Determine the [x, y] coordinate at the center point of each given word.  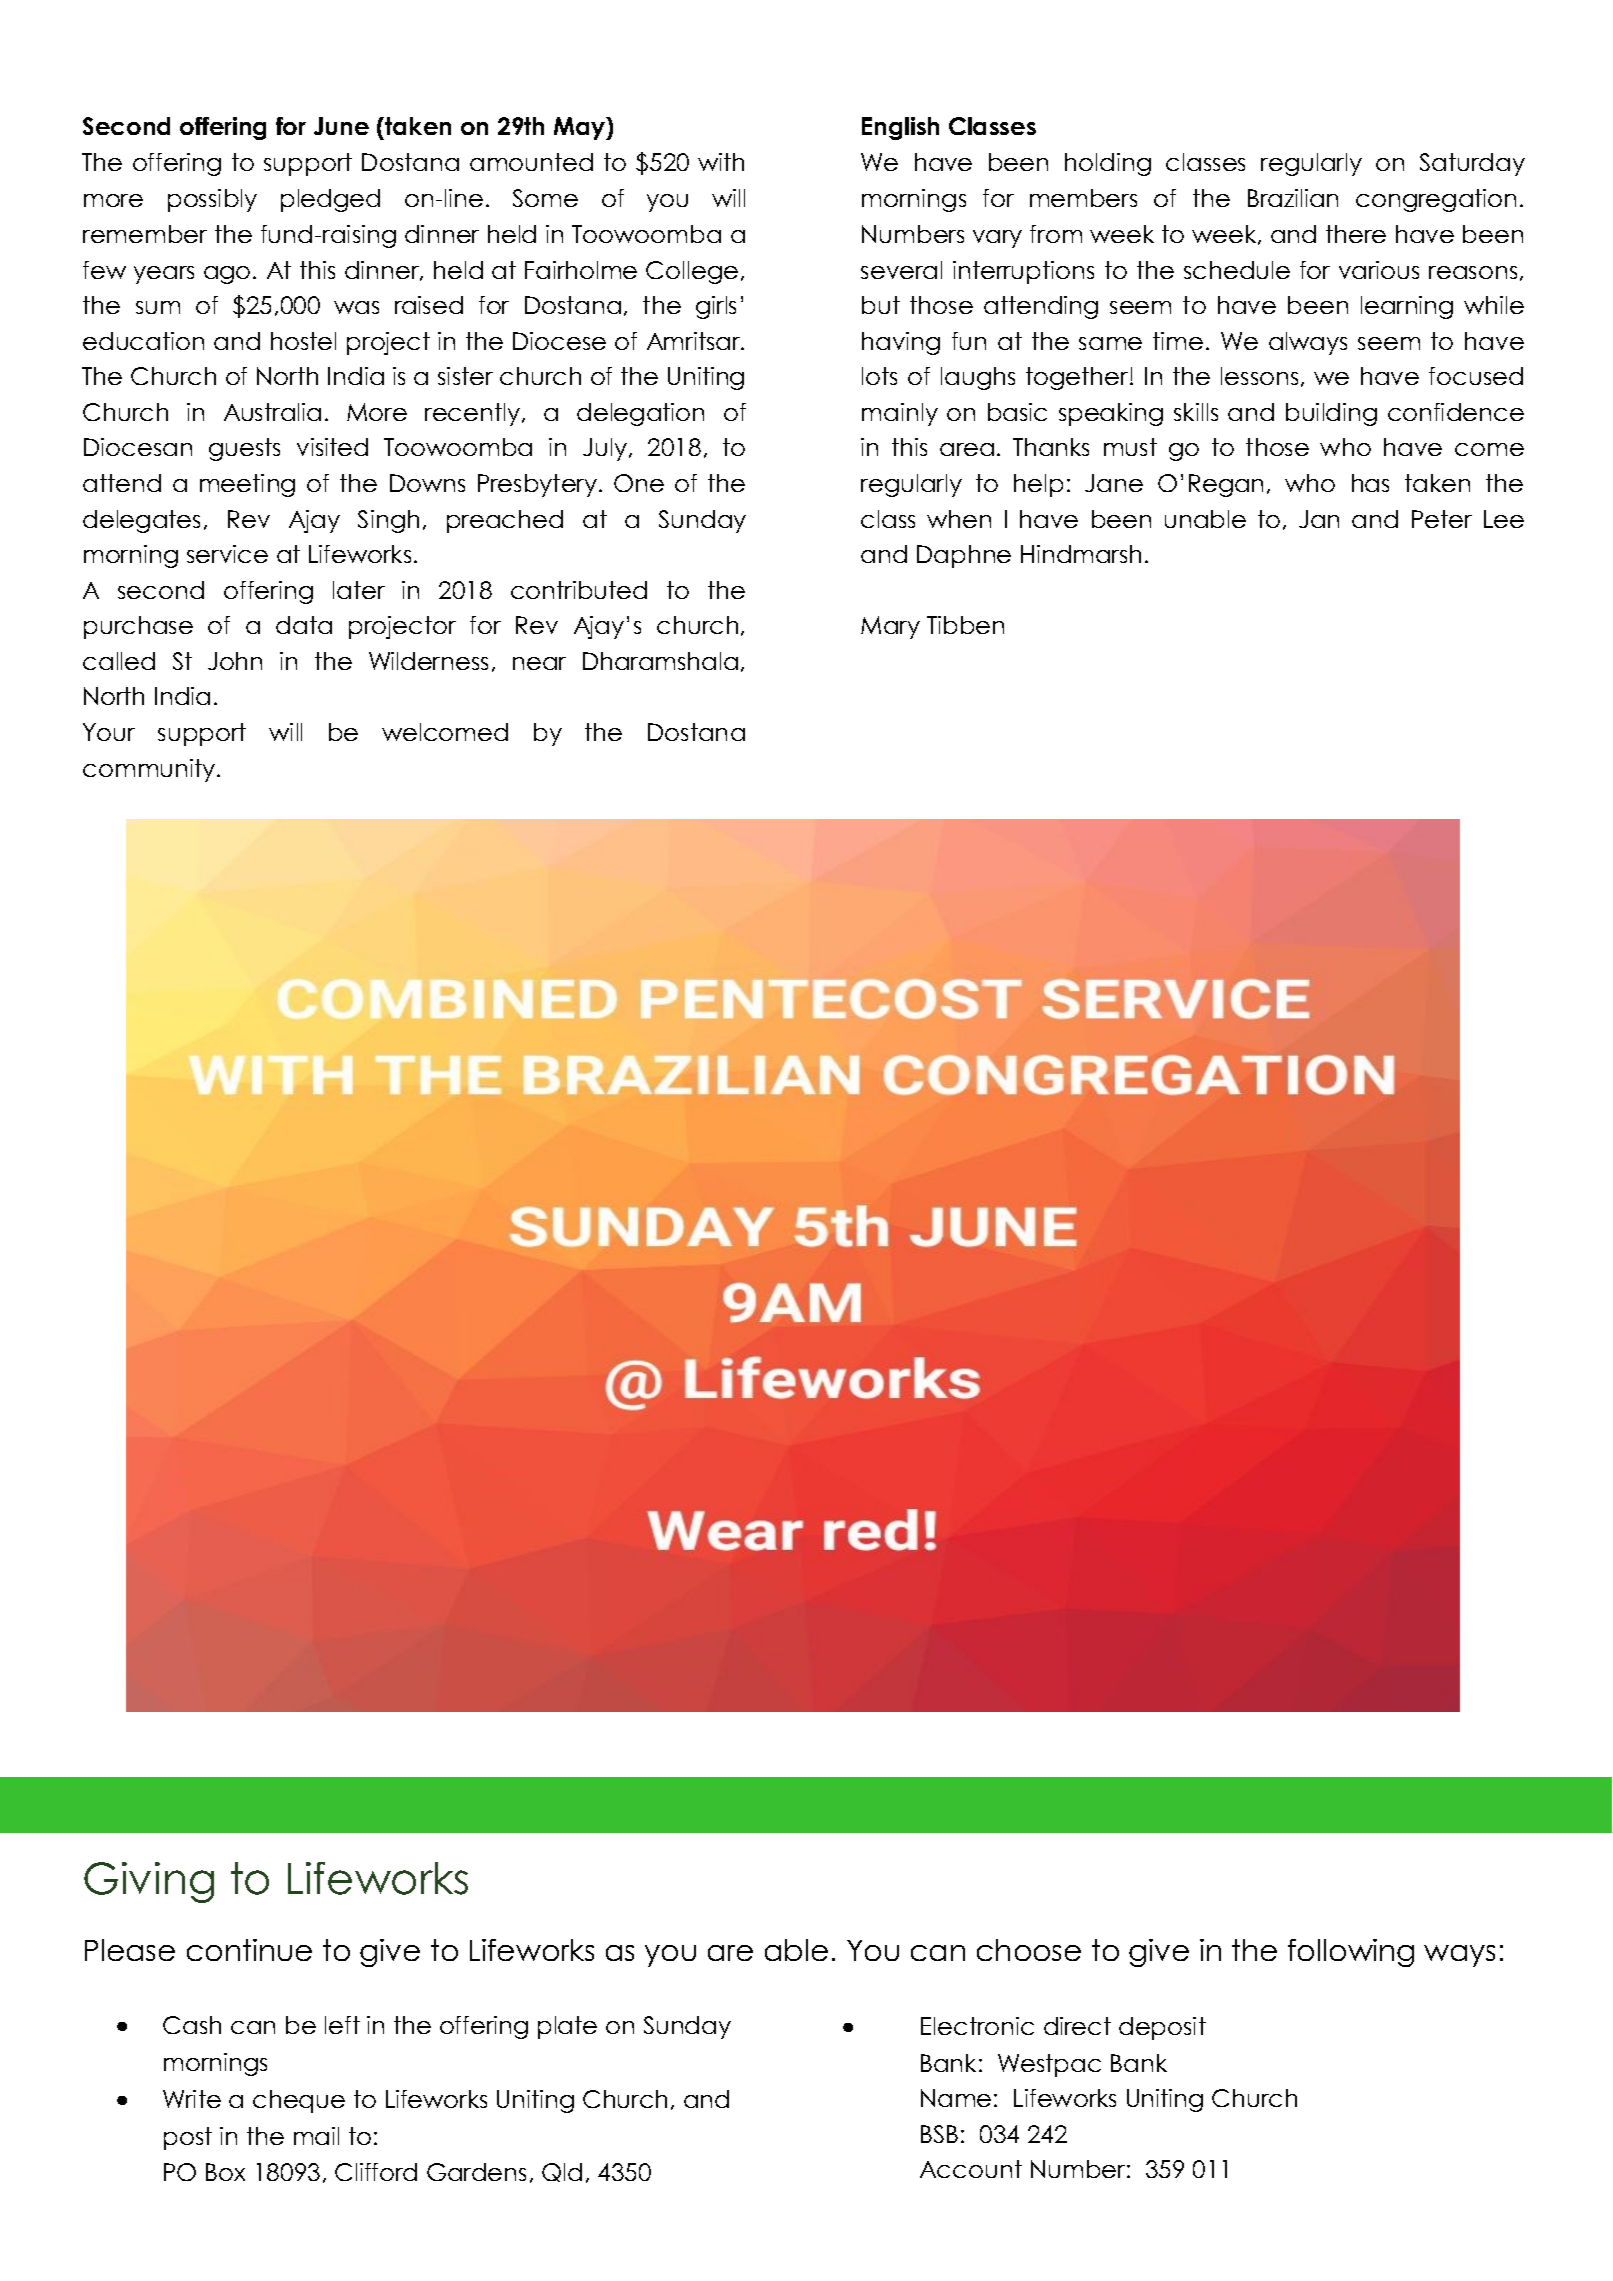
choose [1029, 1950]
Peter [1442, 519]
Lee [1504, 519]
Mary [890, 627]
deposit [1162, 2028]
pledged [330, 200]
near [539, 663]
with [721, 162]
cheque [299, 2101]
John [235, 661]
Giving [149, 1882]
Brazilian [1293, 198]
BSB [939, 2134]
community [150, 770]
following [1351, 1953]
